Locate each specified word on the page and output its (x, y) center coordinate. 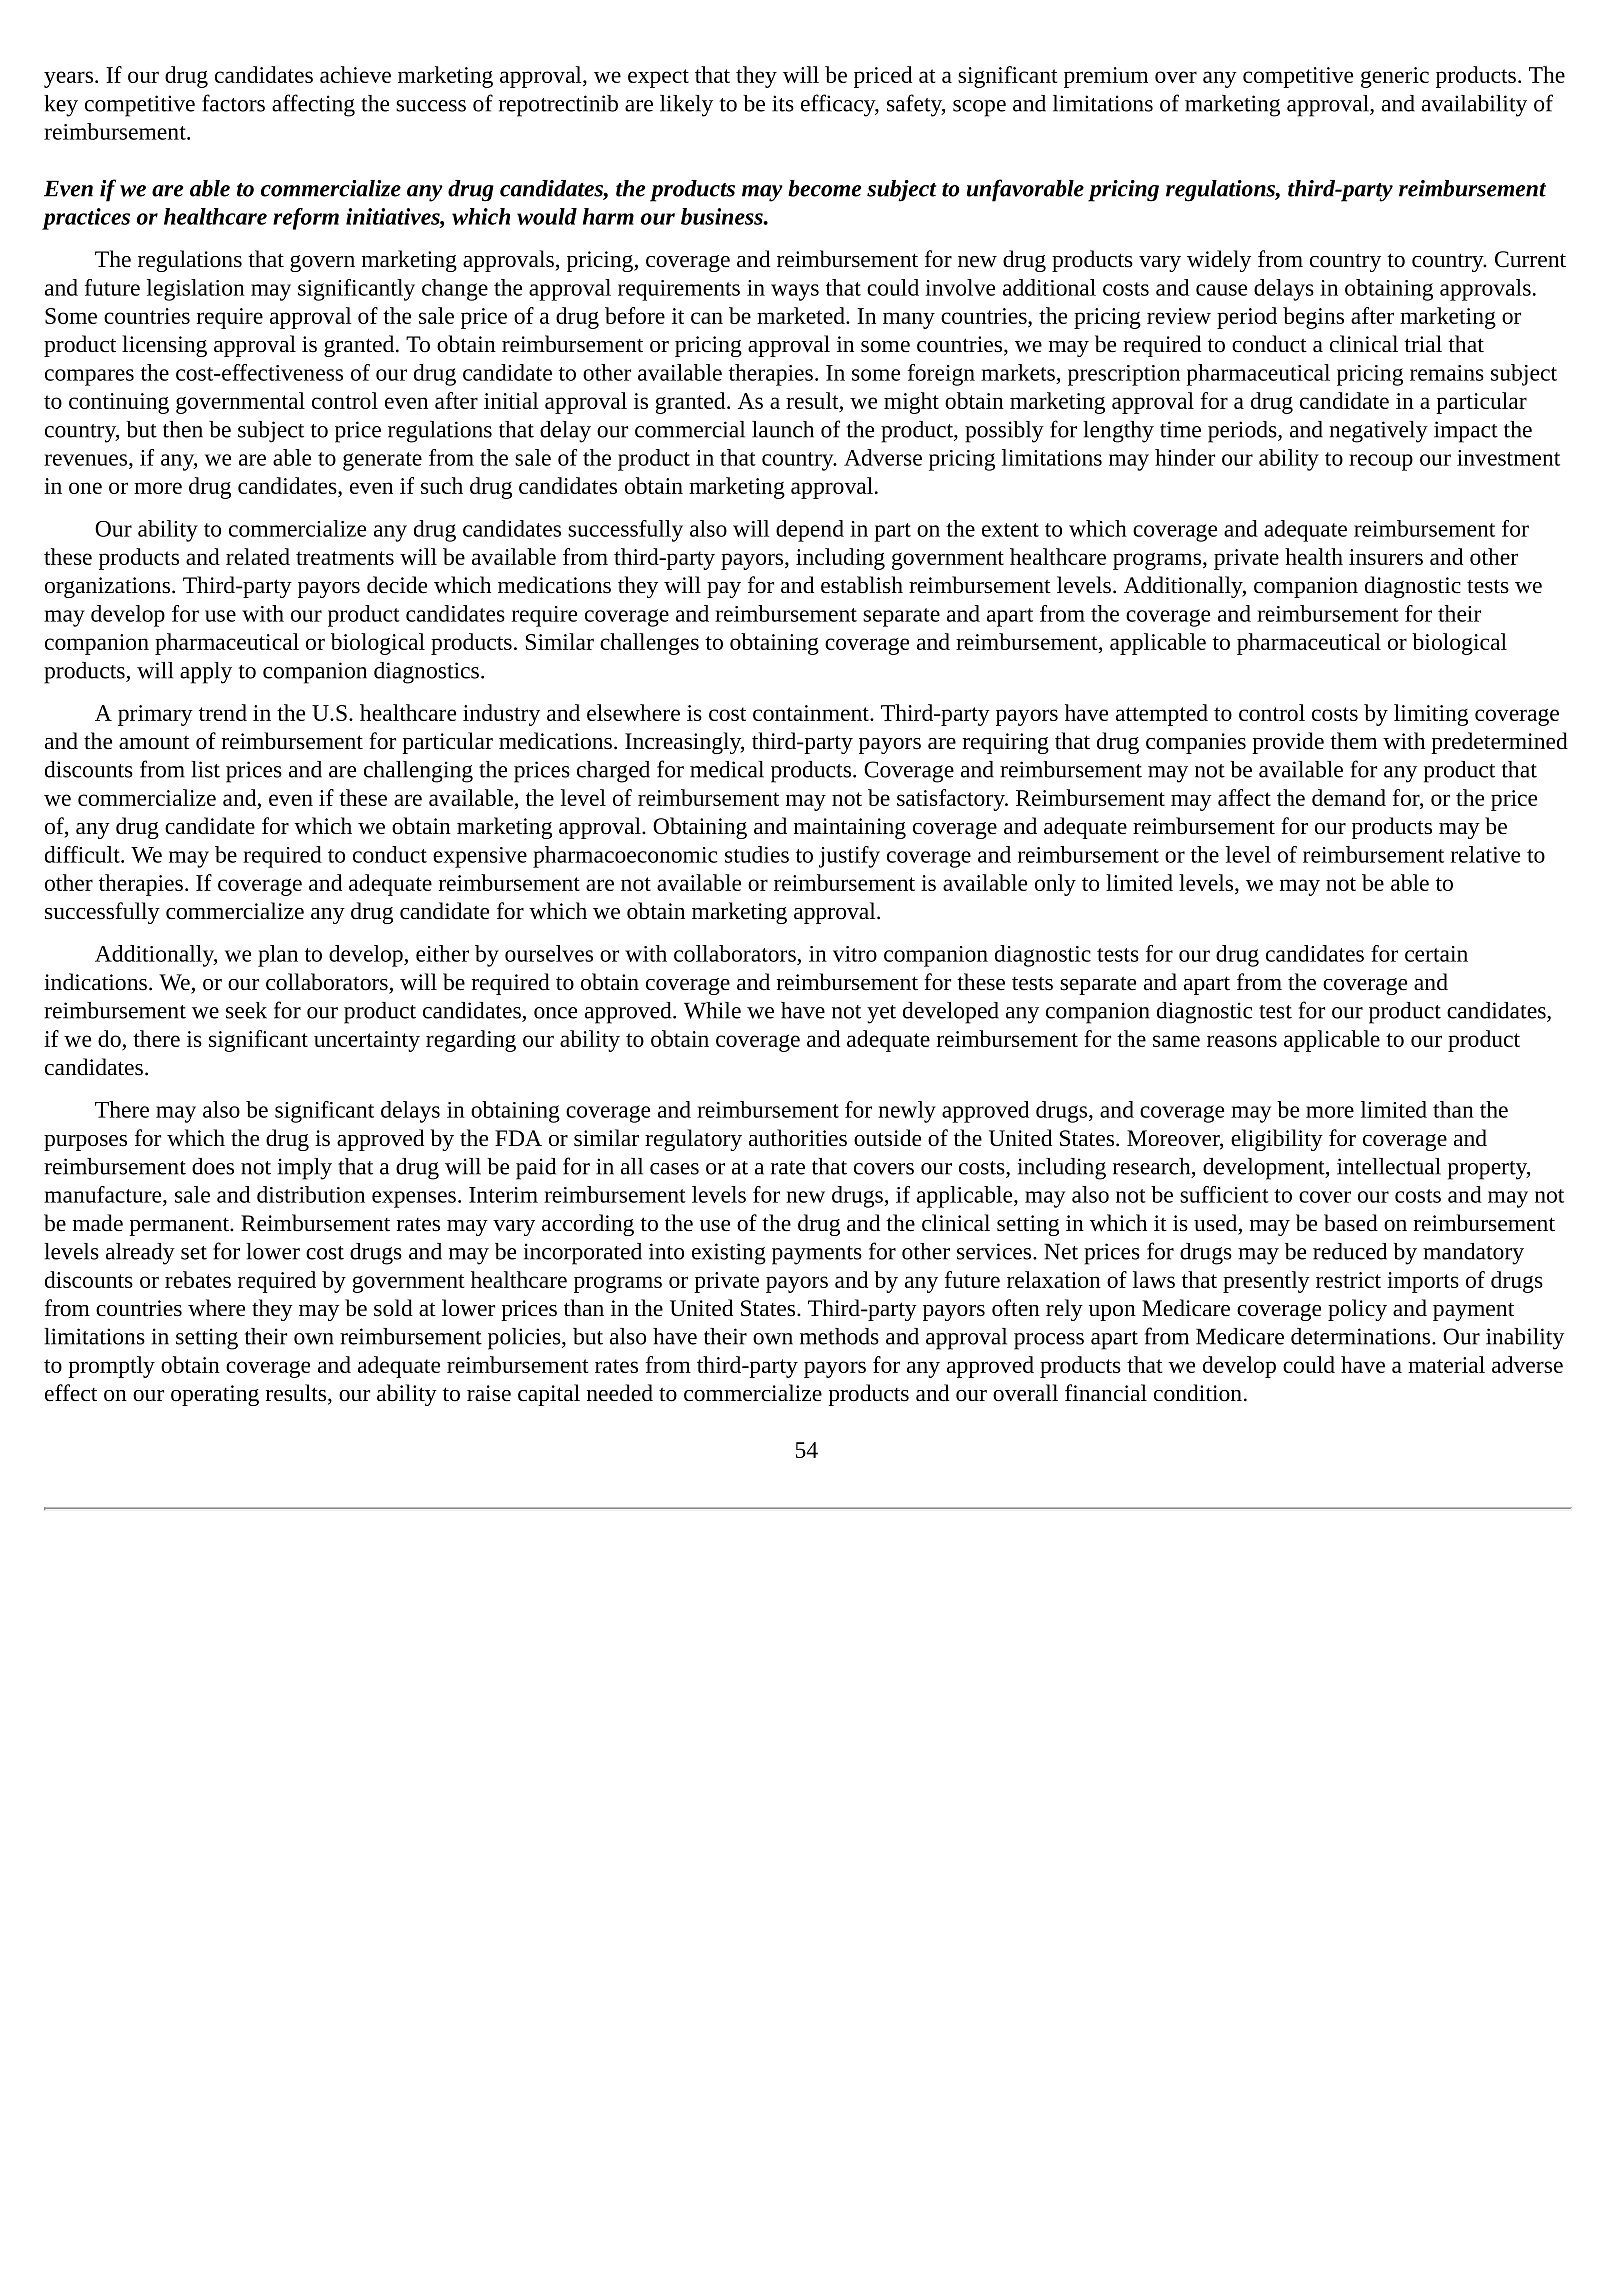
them (1353, 741)
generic (1395, 77)
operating (215, 1395)
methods (839, 1336)
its (783, 103)
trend (223, 712)
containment (812, 713)
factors (233, 103)
